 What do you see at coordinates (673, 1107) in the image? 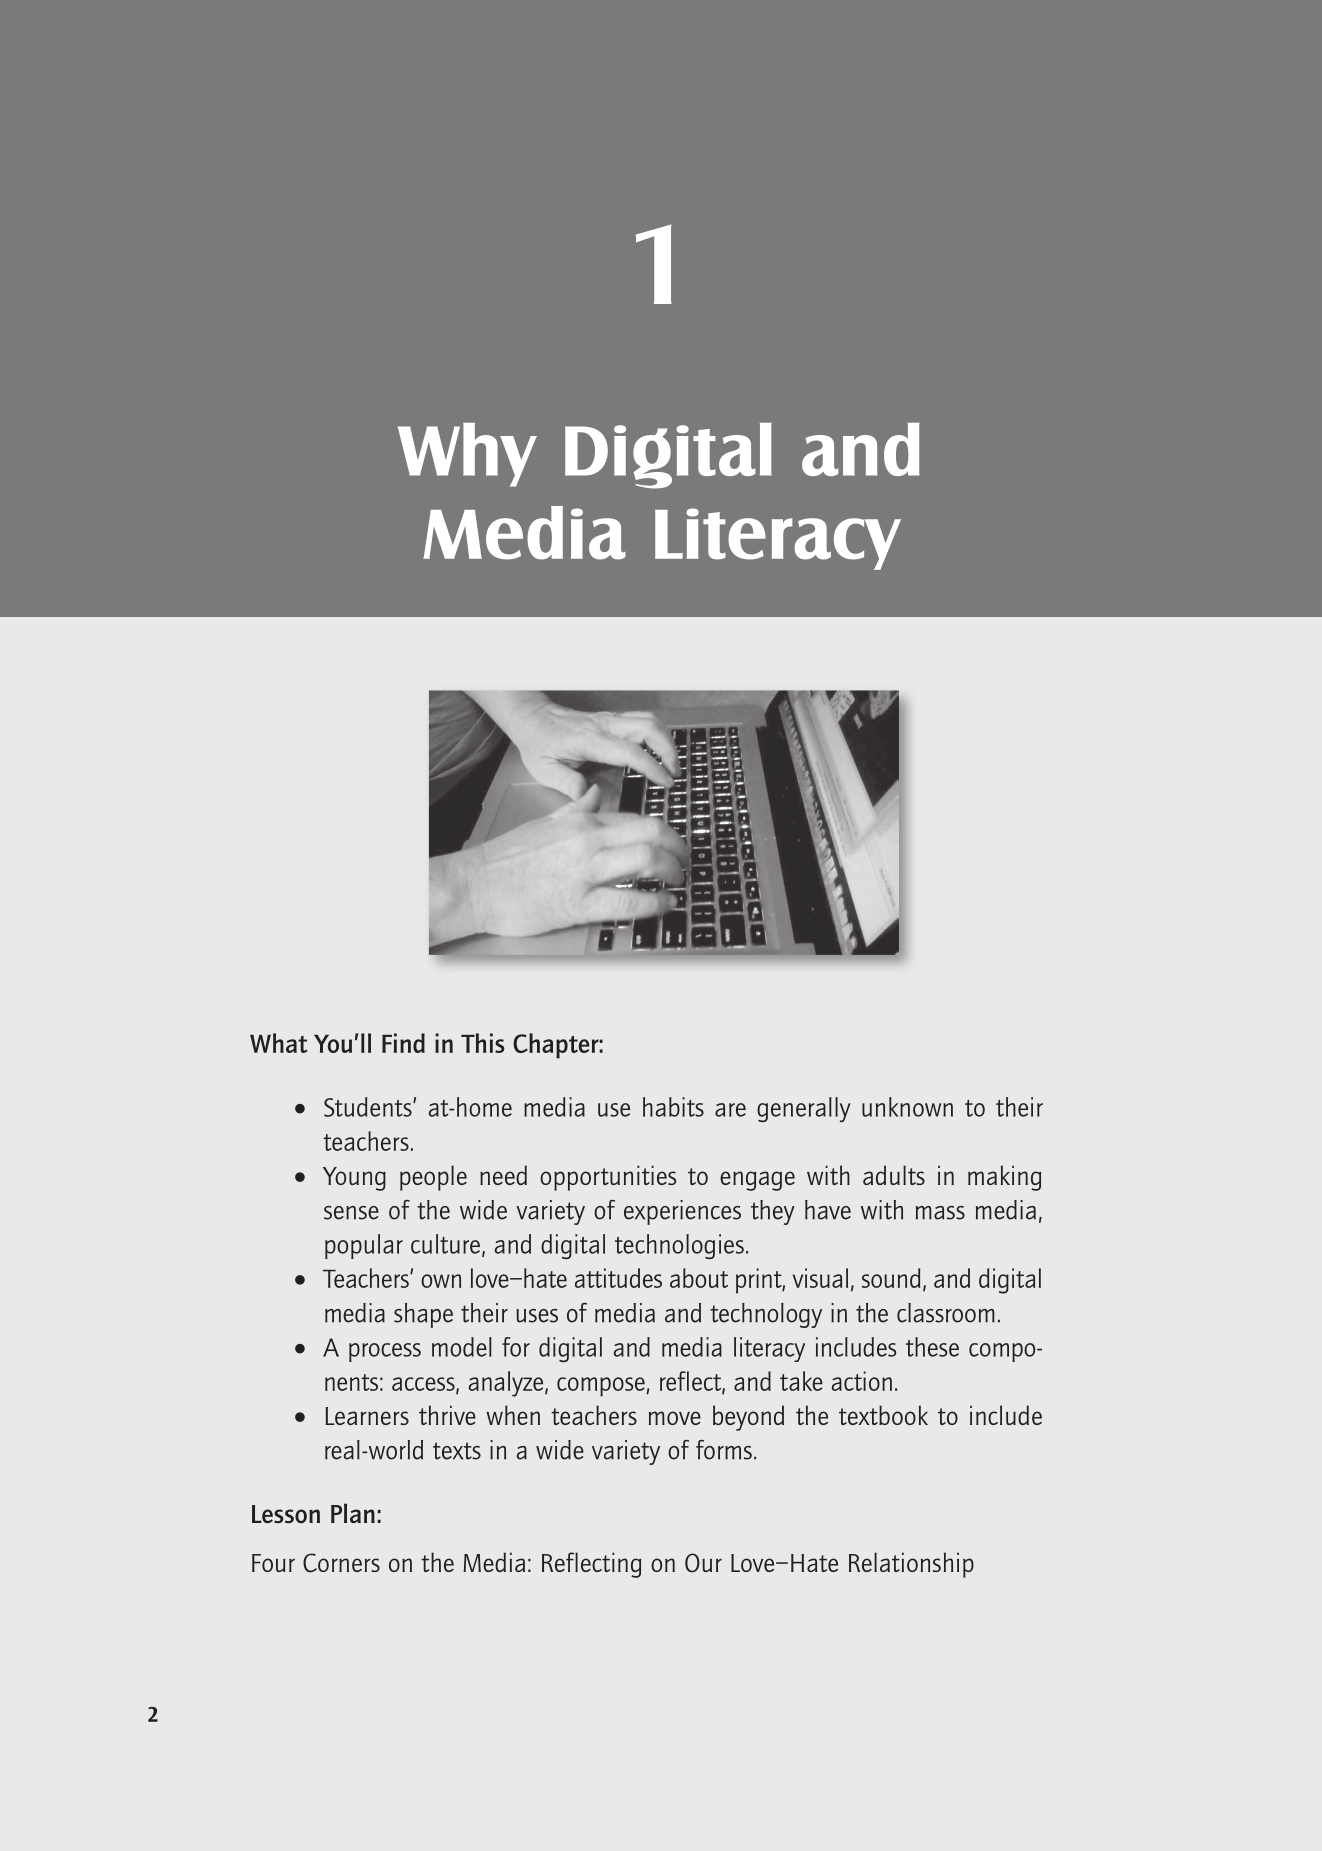
I see `habits` at bounding box center [673, 1107].
